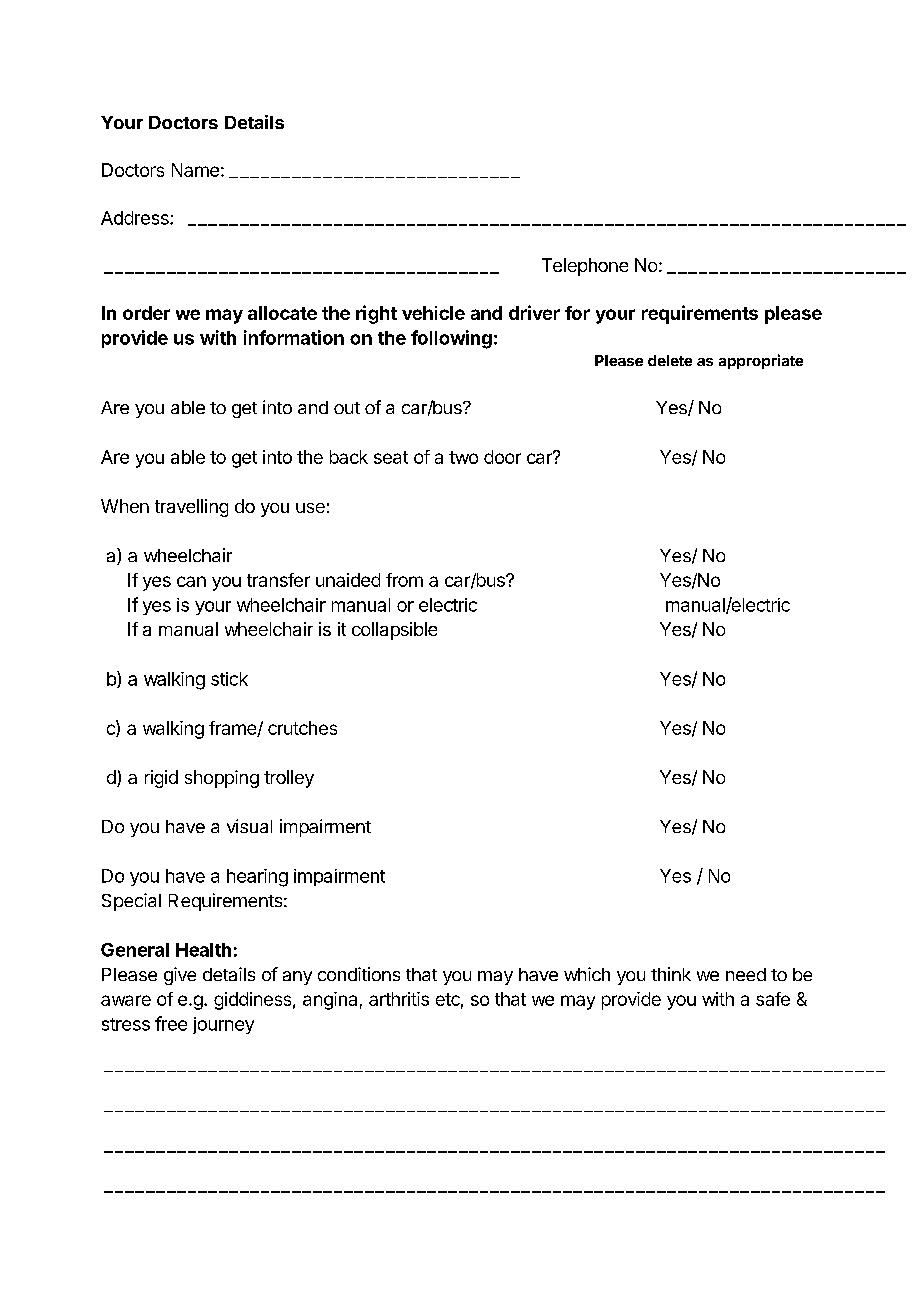  What do you see at coordinates (671, 974) in the document?
I see `think` at bounding box center [671, 974].
